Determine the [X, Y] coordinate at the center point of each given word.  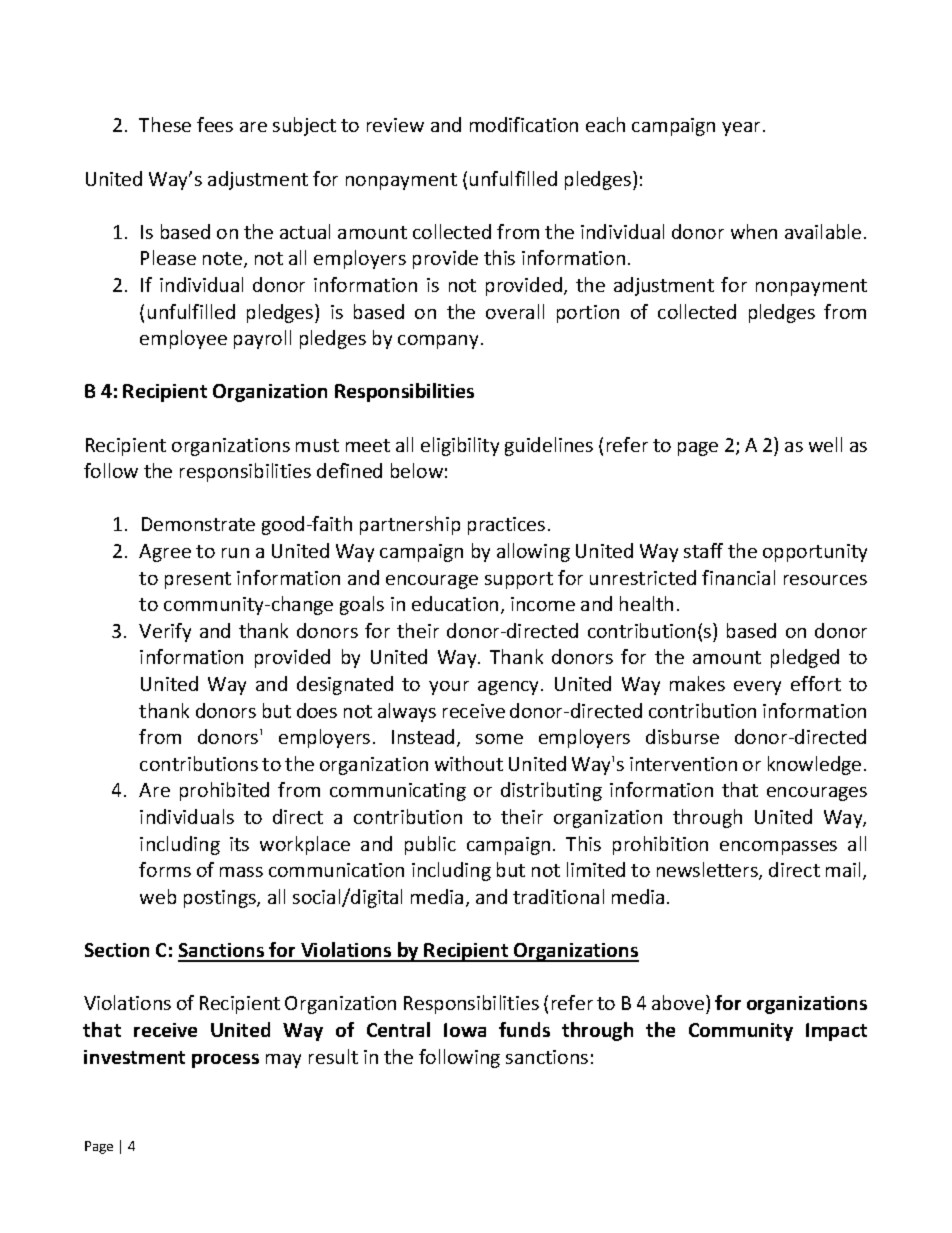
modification [524, 124]
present [198, 580]
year [741, 129]
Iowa [465, 1030]
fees [215, 124]
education [455, 603]
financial [738, 577]
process [225, 1061]
